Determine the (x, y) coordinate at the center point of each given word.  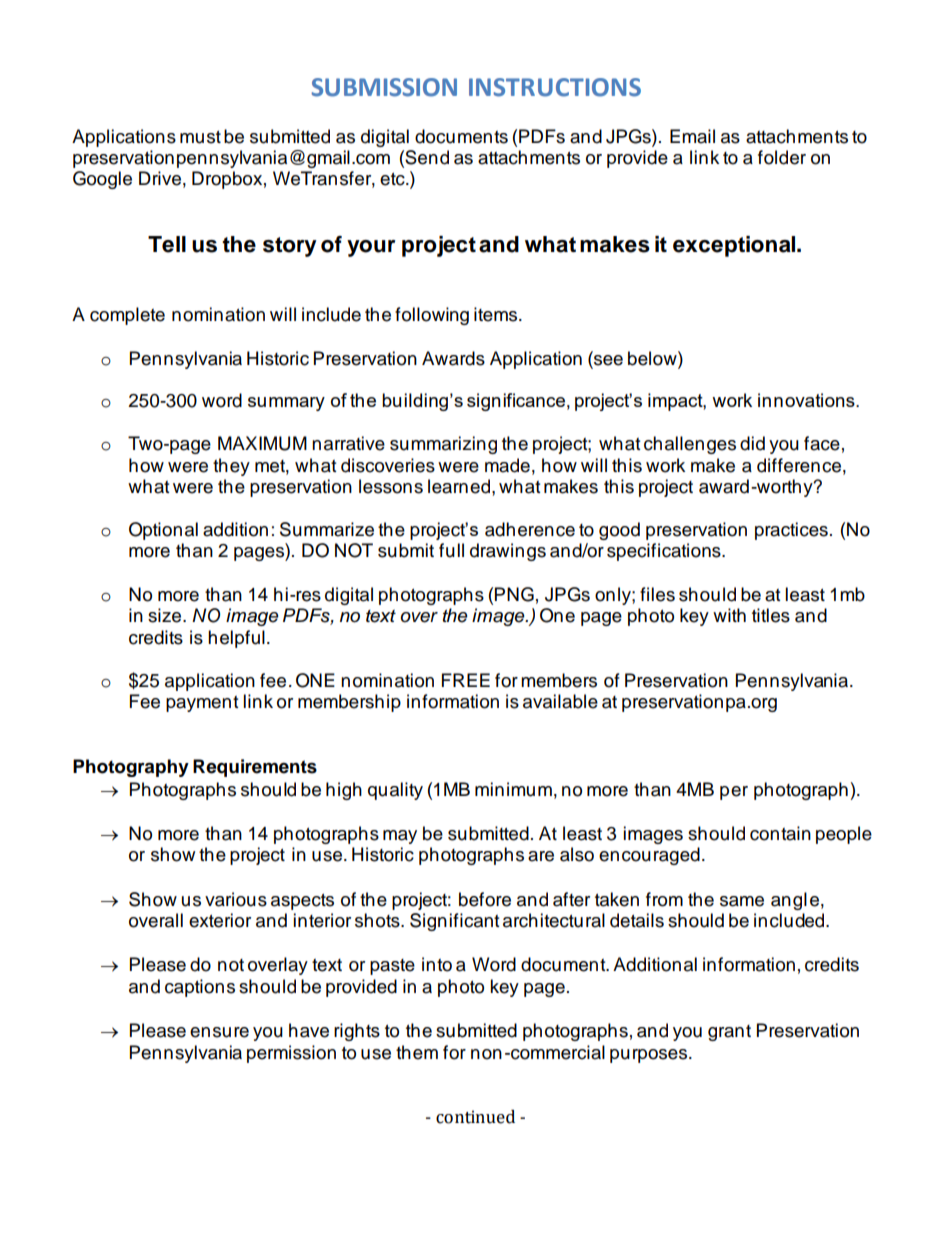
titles (771, 615)
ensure (219, 1032)
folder (782, 157)
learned (459, 486)
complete (127, 316)
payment (202, 704)
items (497, 314)
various (236, 899)
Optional (163, 531)
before (485, 899)
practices (791, 531)
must (200, 137)
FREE (466, 680)
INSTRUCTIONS (555, 87)
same (742, 901)
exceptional (735, 246)
